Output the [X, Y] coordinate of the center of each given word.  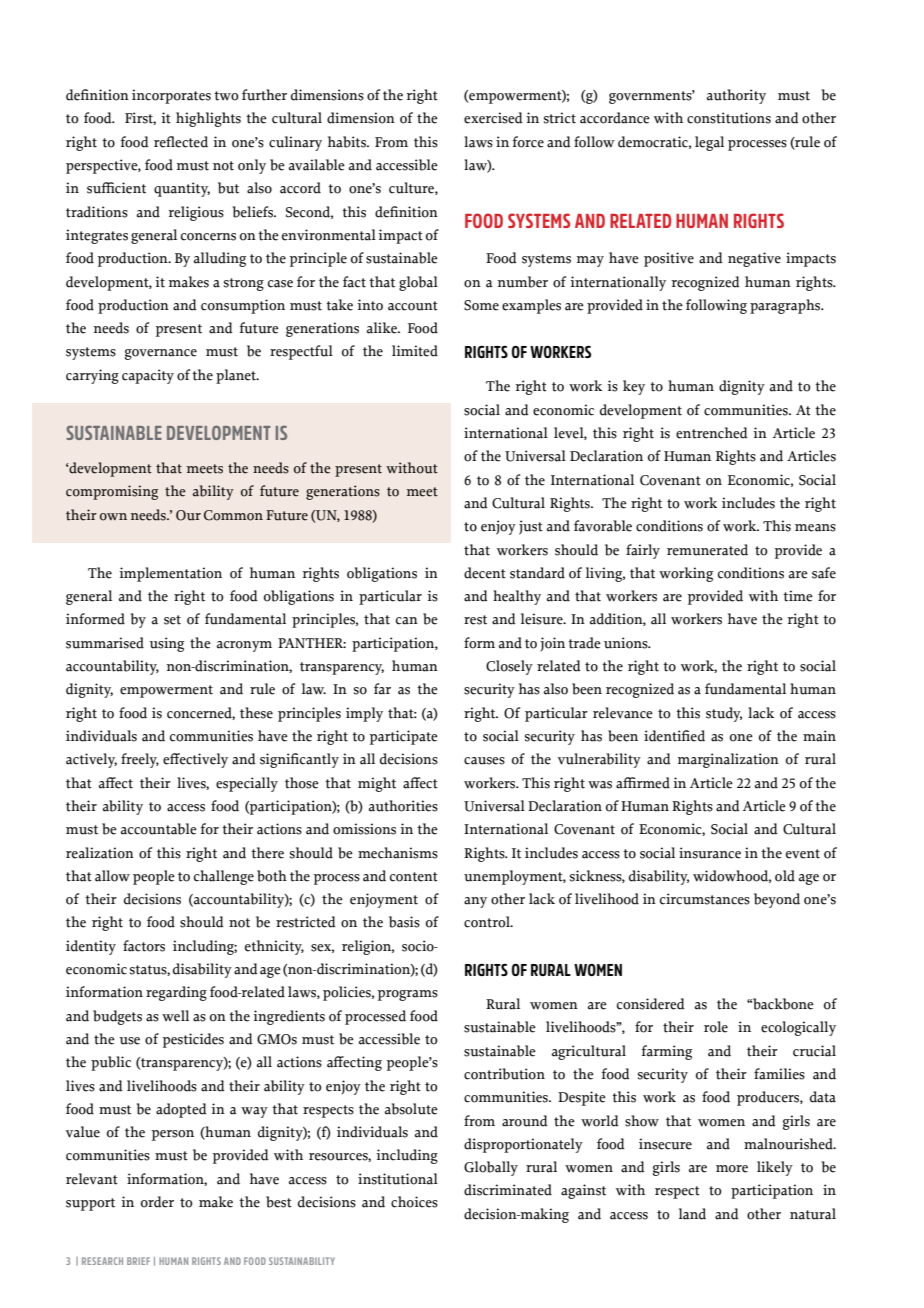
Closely [509, 667]
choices [414, 1202]
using [166, 644]
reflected [181, 142]
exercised [493, 118]
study [724, 714]
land [692, 1214]
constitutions [729, 118]
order [157, 1202]
